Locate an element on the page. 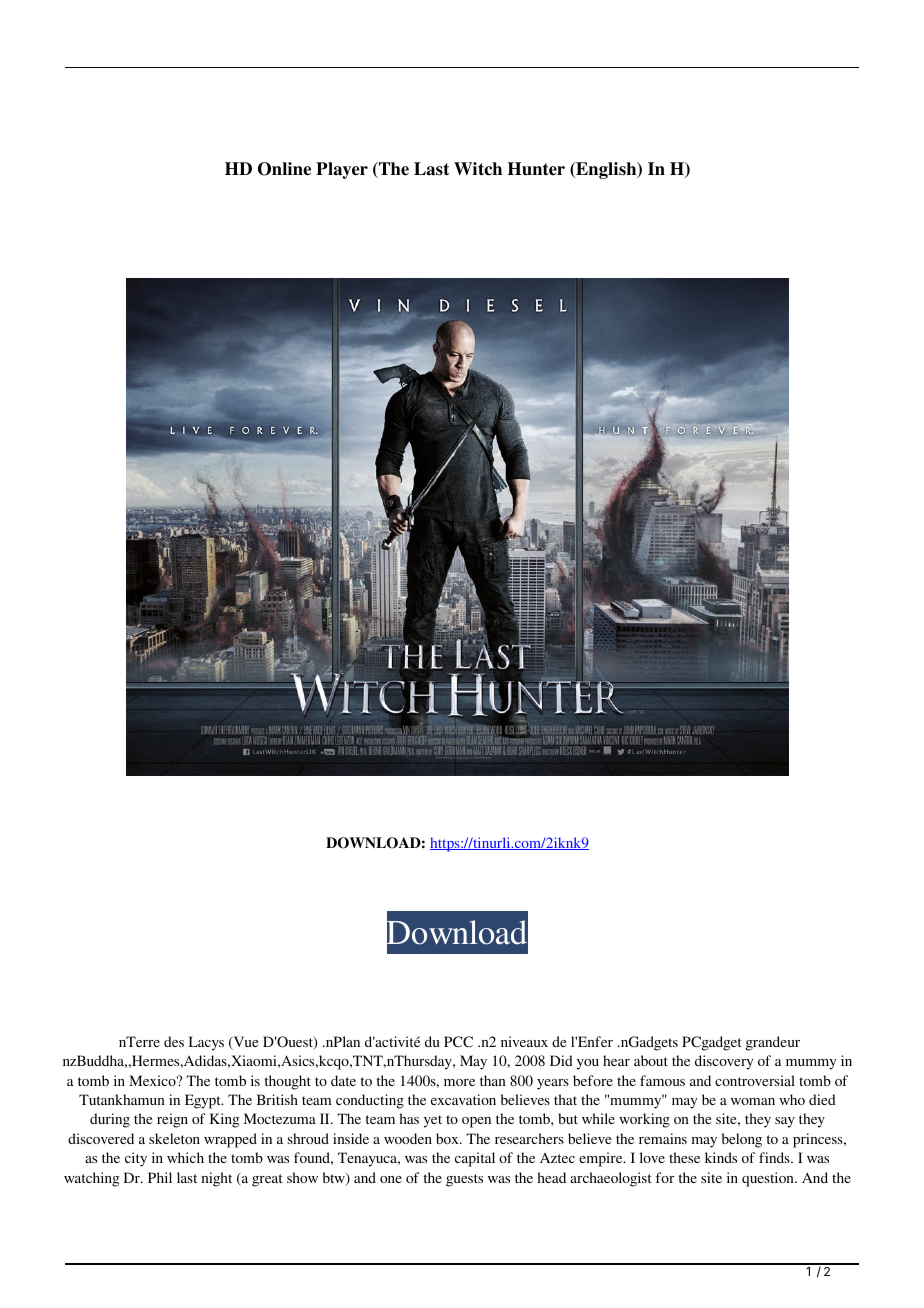 This document has height=1308, width=924. grandeur is located at coordinates (773, 1043).
